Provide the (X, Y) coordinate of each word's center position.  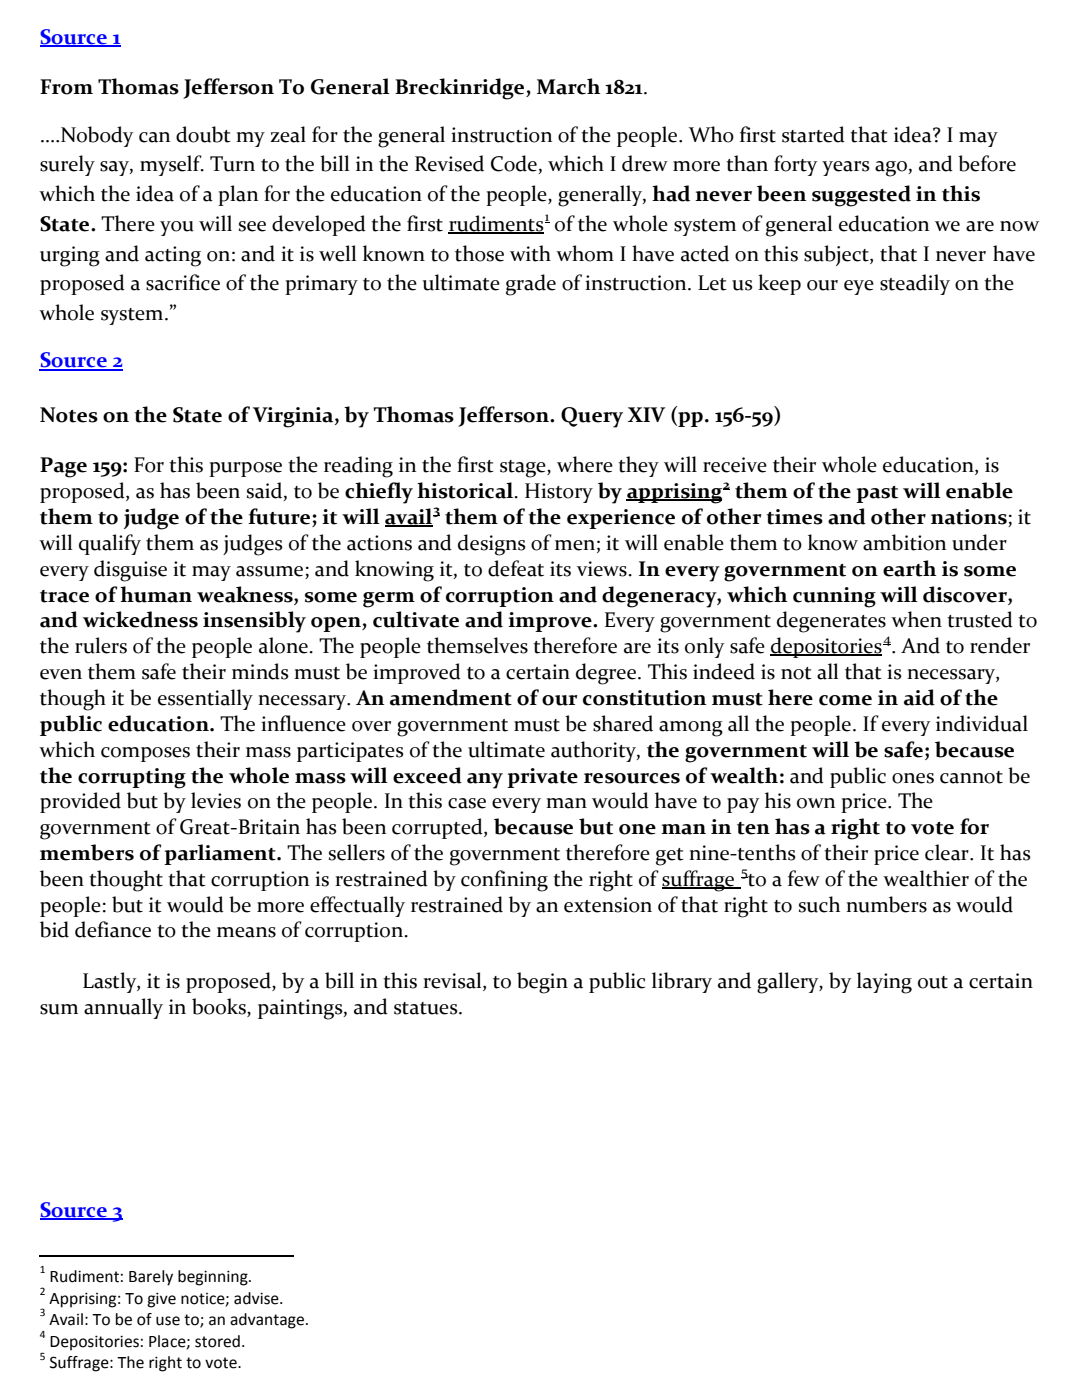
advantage (268, 1321)
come (845, 700)
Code (514, 163)
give (161, 1300)
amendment (451, 697)
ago (891, 169)
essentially (205, 699)
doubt (203, 134)
